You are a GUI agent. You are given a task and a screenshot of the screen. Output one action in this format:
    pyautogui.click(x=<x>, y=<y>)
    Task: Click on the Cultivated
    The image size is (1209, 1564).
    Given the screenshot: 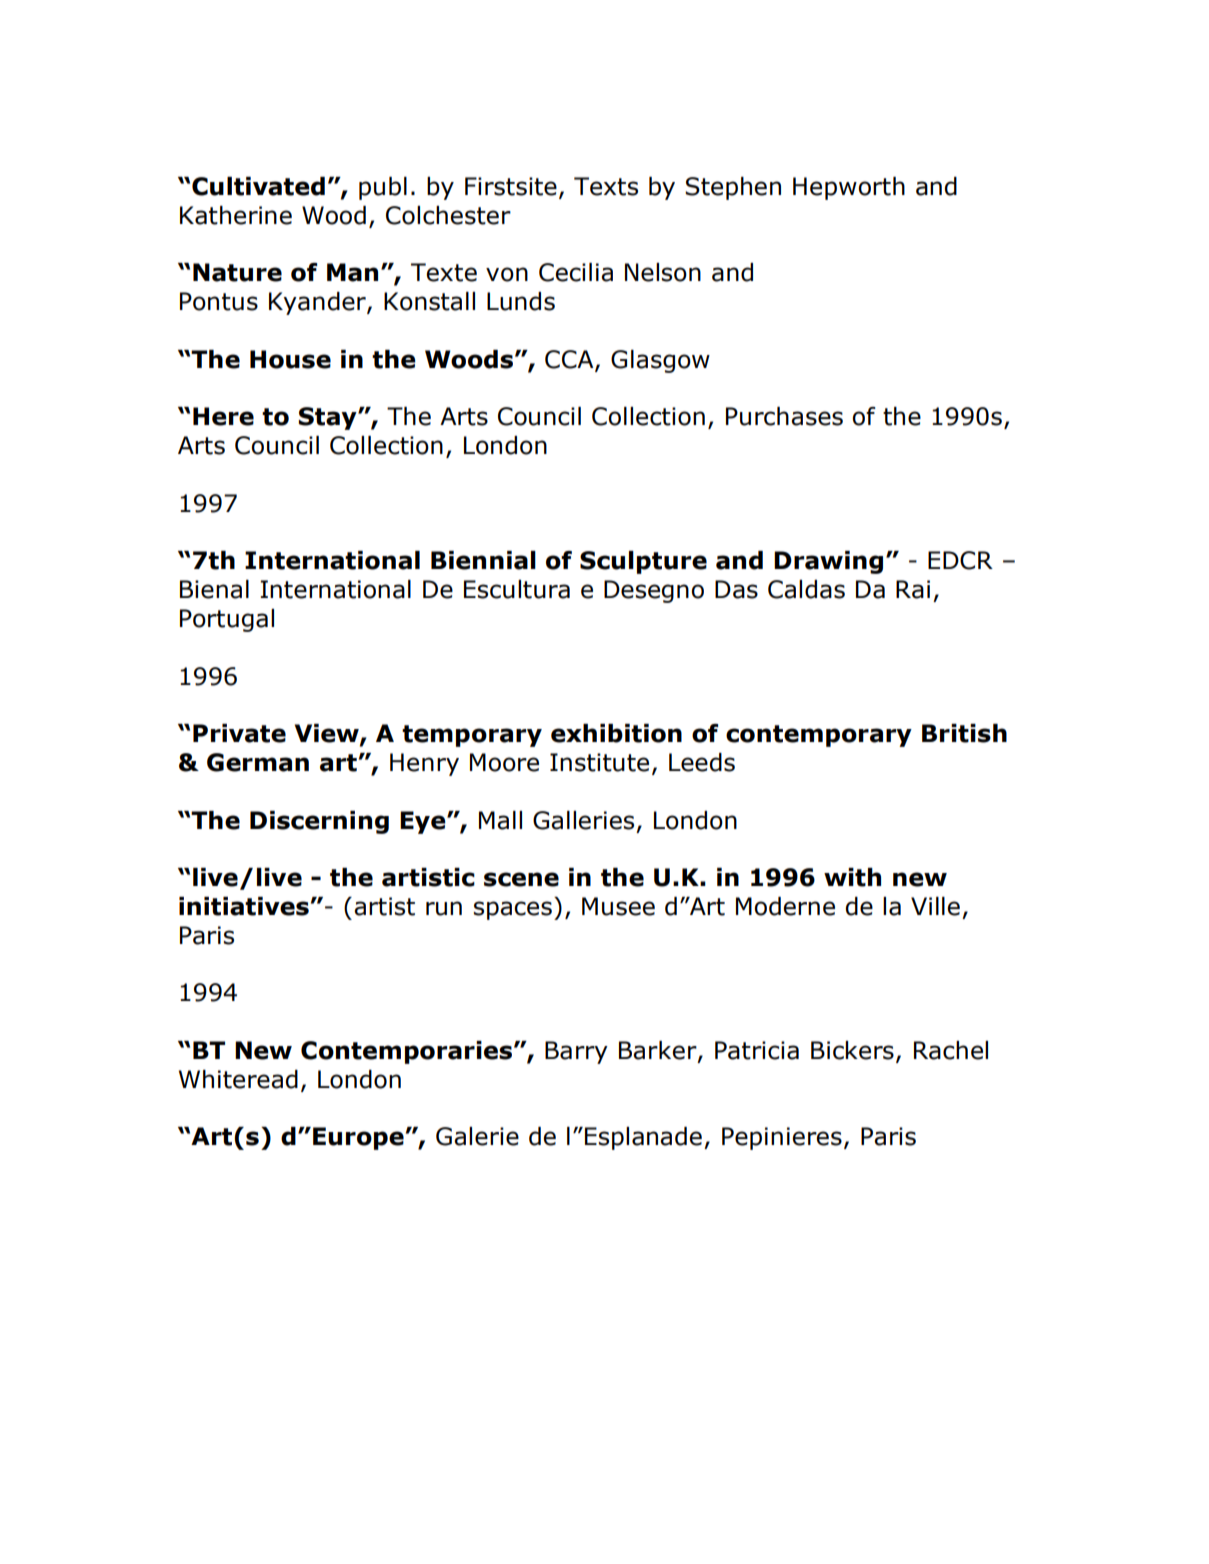 What is the action you would take?
    pyautogui.click(x=258, y=186)
